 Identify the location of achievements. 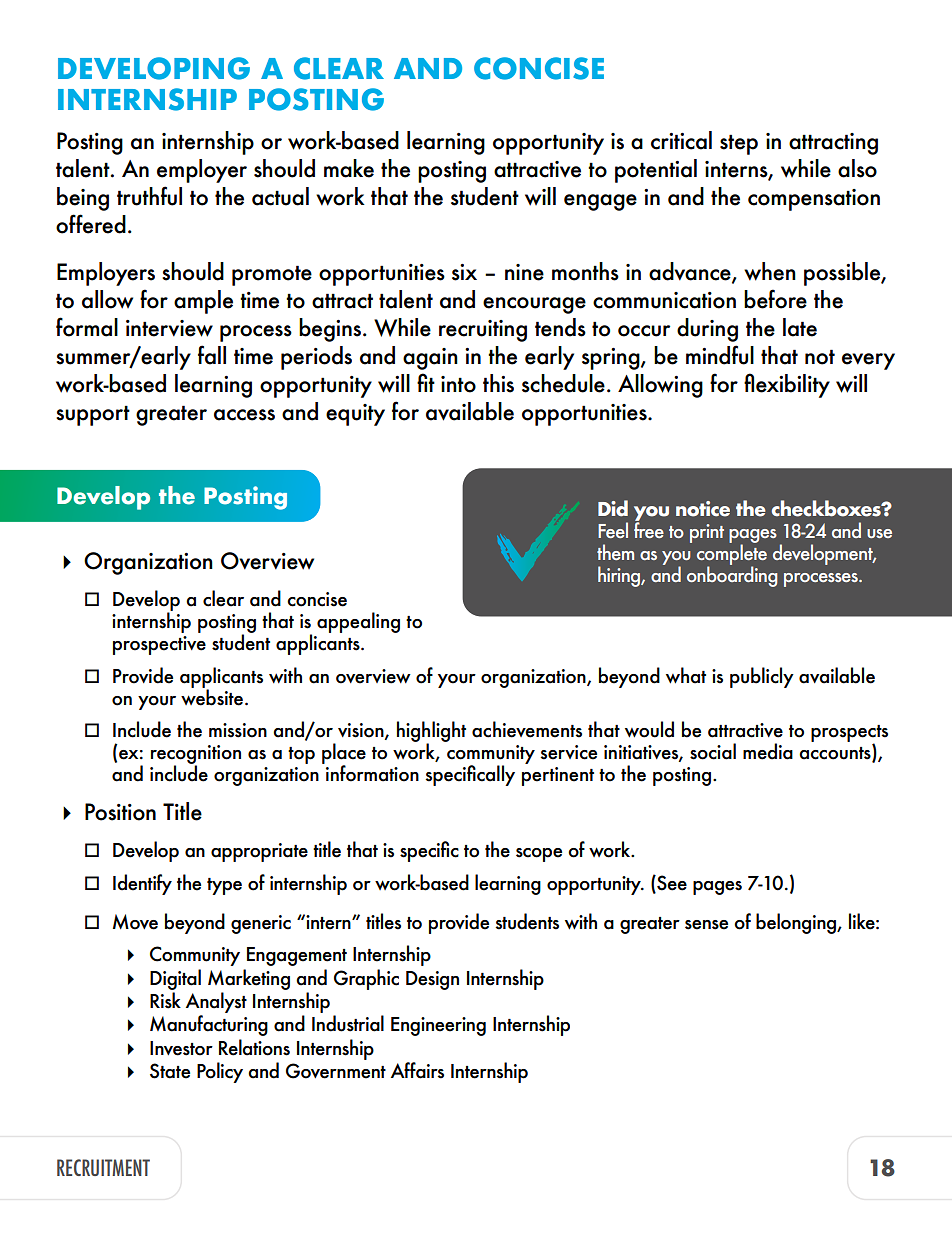
(527, 729).
